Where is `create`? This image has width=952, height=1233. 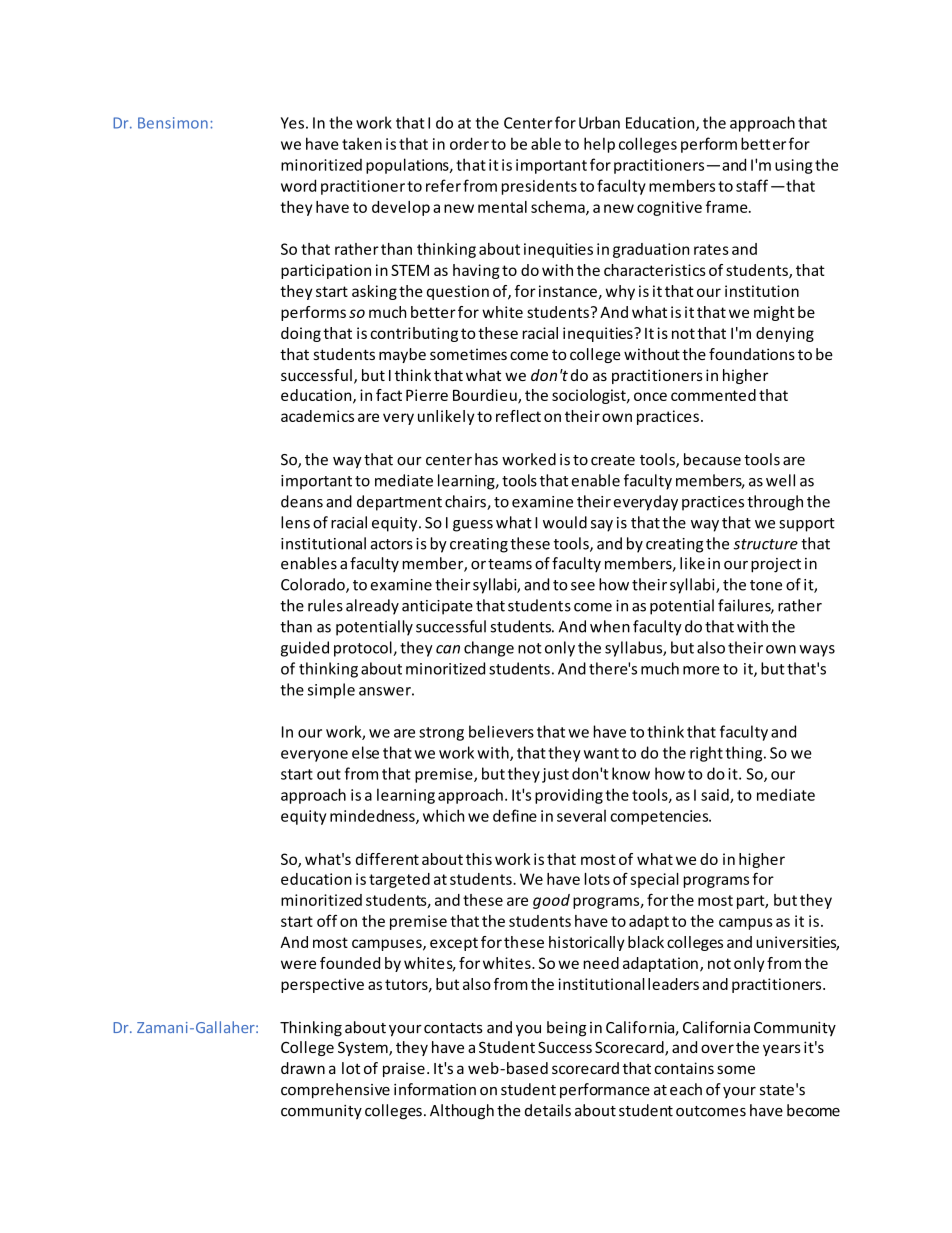 create is located at coordinates (613, 460).
